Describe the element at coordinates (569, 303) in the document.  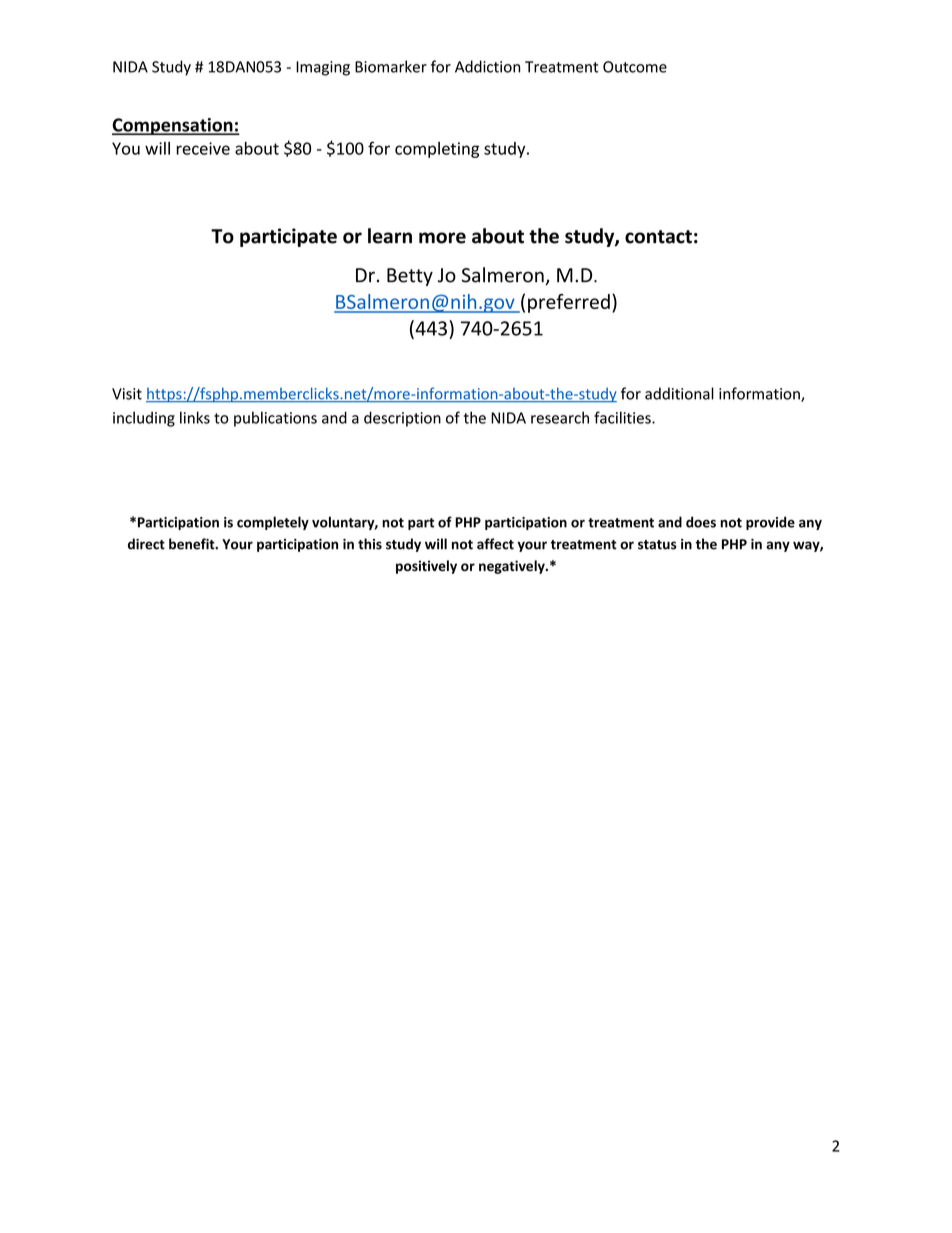
I see `preferred` at that location.
